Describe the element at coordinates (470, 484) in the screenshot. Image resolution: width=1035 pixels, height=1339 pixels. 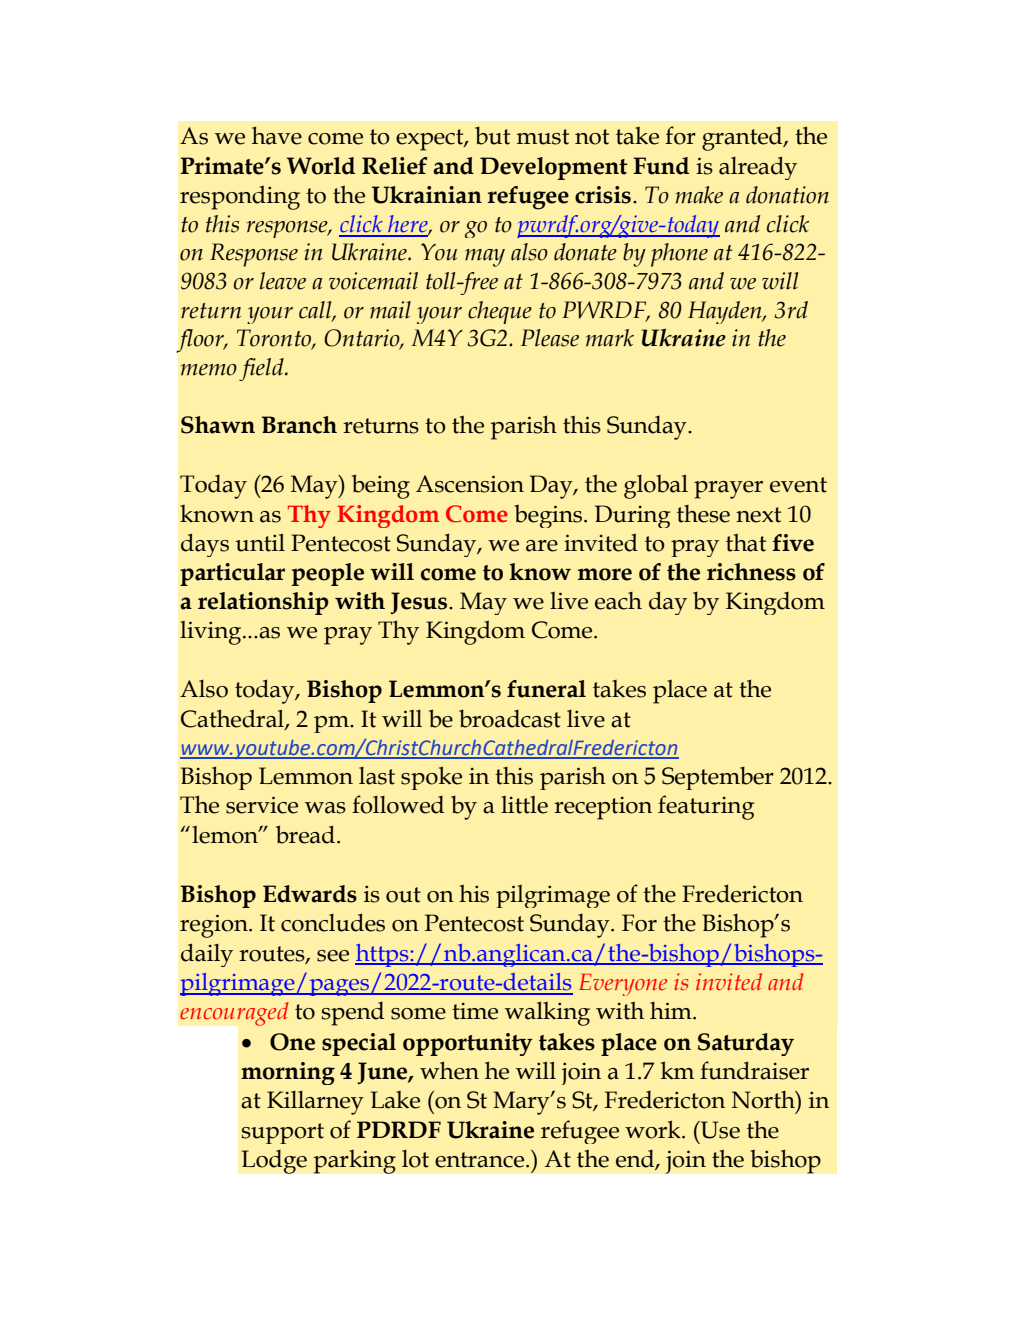
I see `Ascension` at that location.
